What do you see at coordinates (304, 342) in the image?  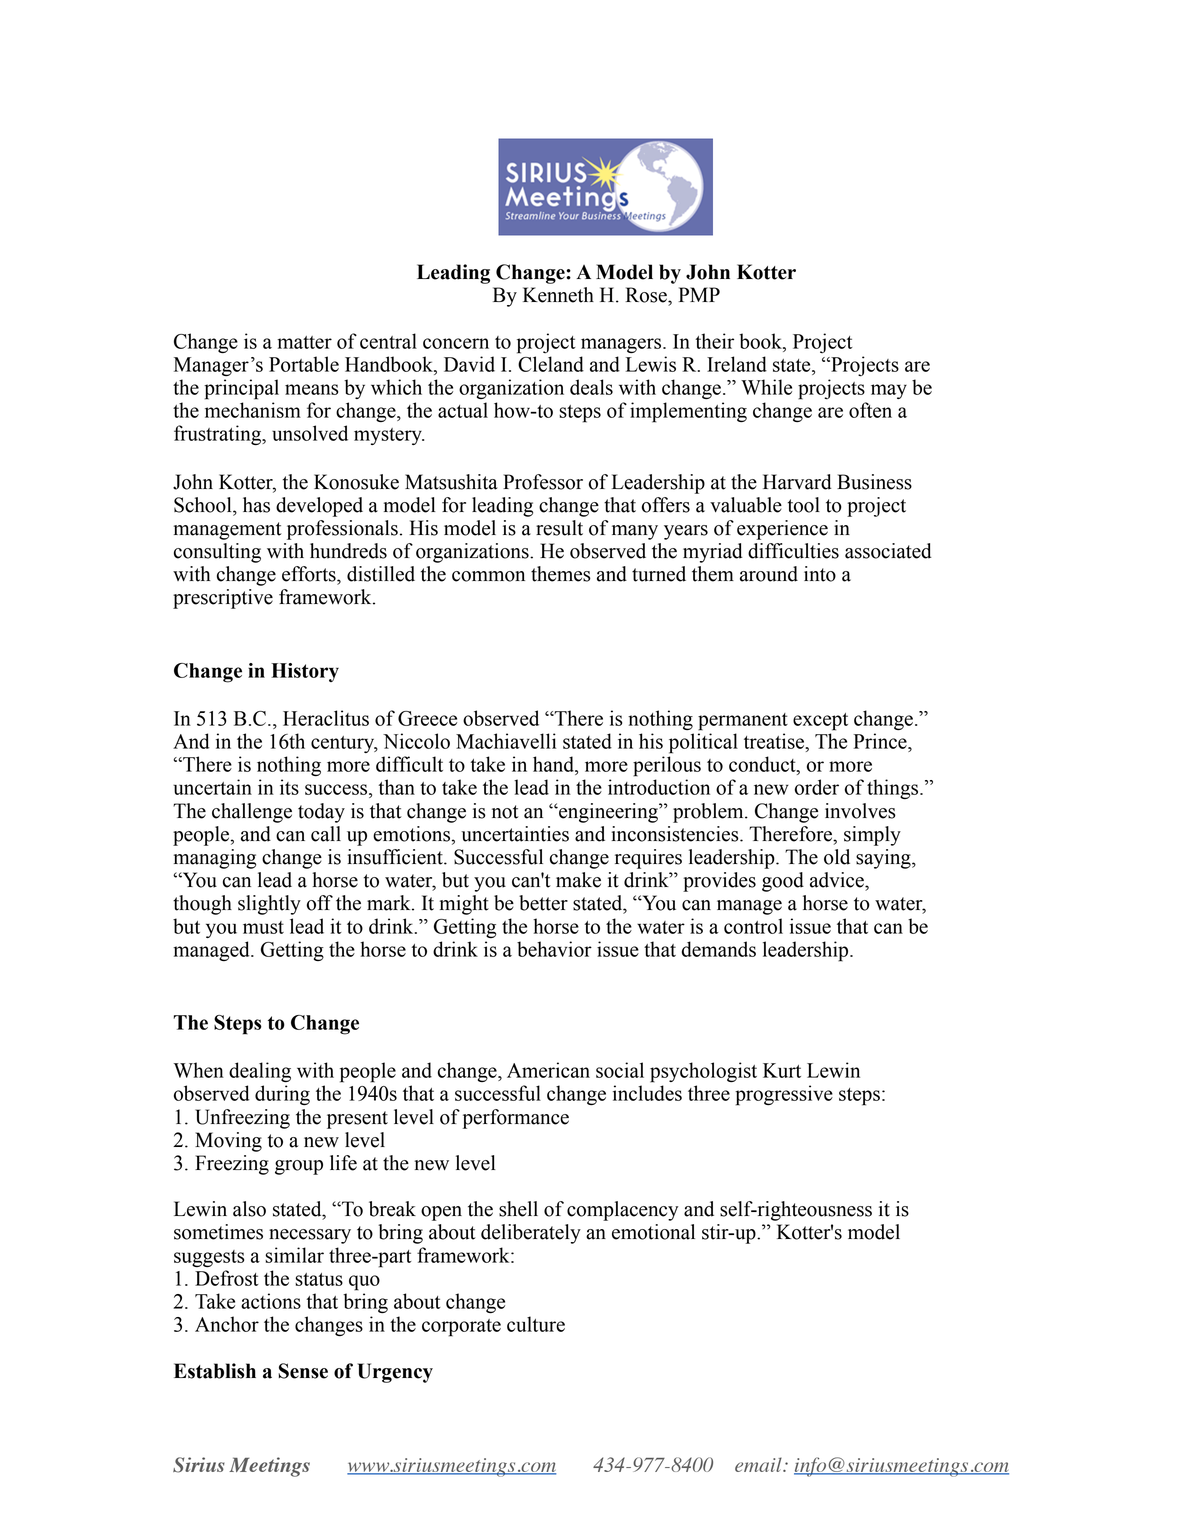 I see `matter` at bounding box center [304, 342].
